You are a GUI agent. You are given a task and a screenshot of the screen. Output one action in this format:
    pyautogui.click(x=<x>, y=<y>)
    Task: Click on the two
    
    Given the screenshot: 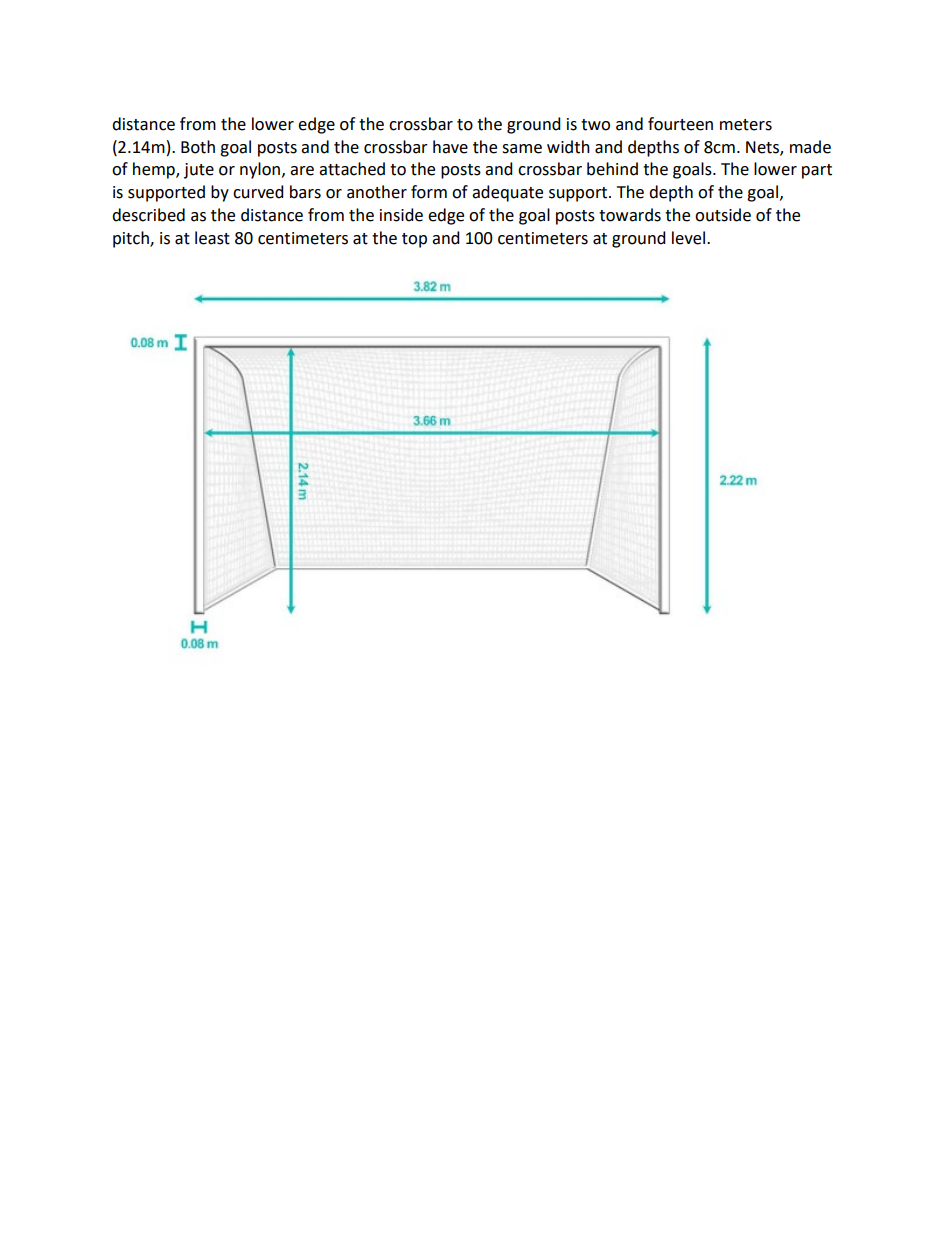 What is the action you would take?
    pyautogui.click(x=595, y=125)
